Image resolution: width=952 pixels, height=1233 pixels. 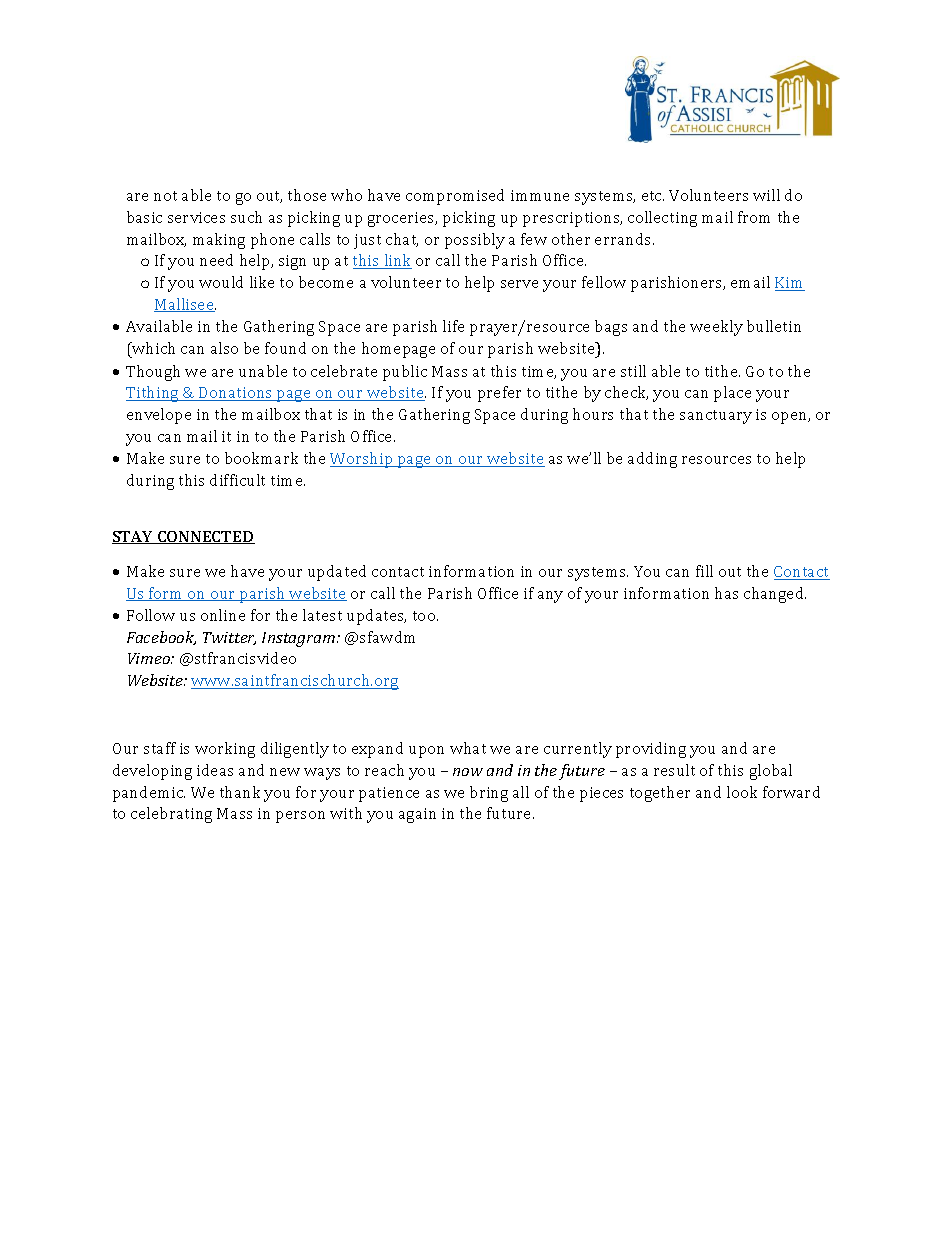 What do you see at coordinates (240, 792) in the document?
I see `thank` at bounding box center [240, 792].
